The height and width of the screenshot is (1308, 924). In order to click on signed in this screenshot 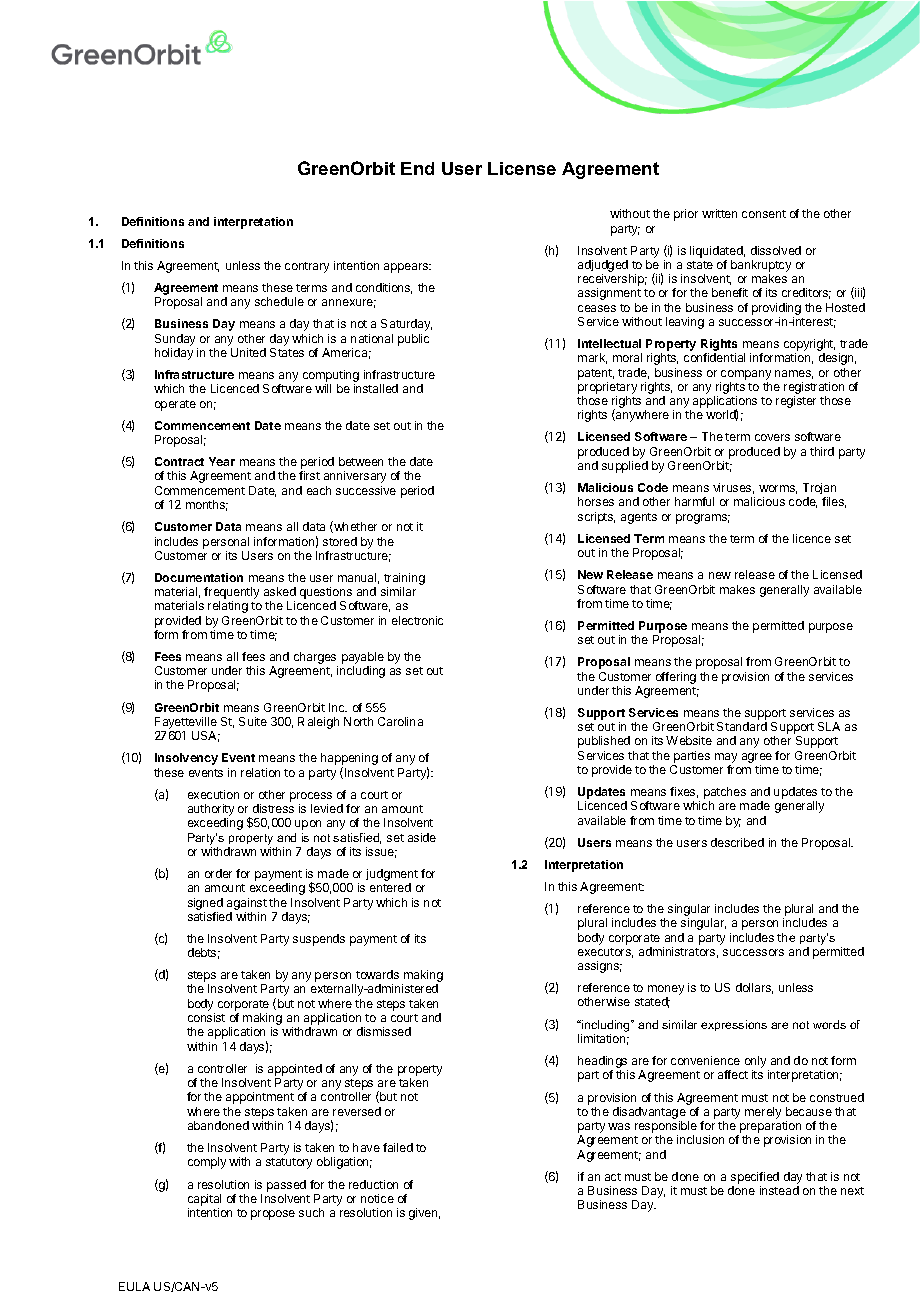, I will do `click(205, 904)`.
